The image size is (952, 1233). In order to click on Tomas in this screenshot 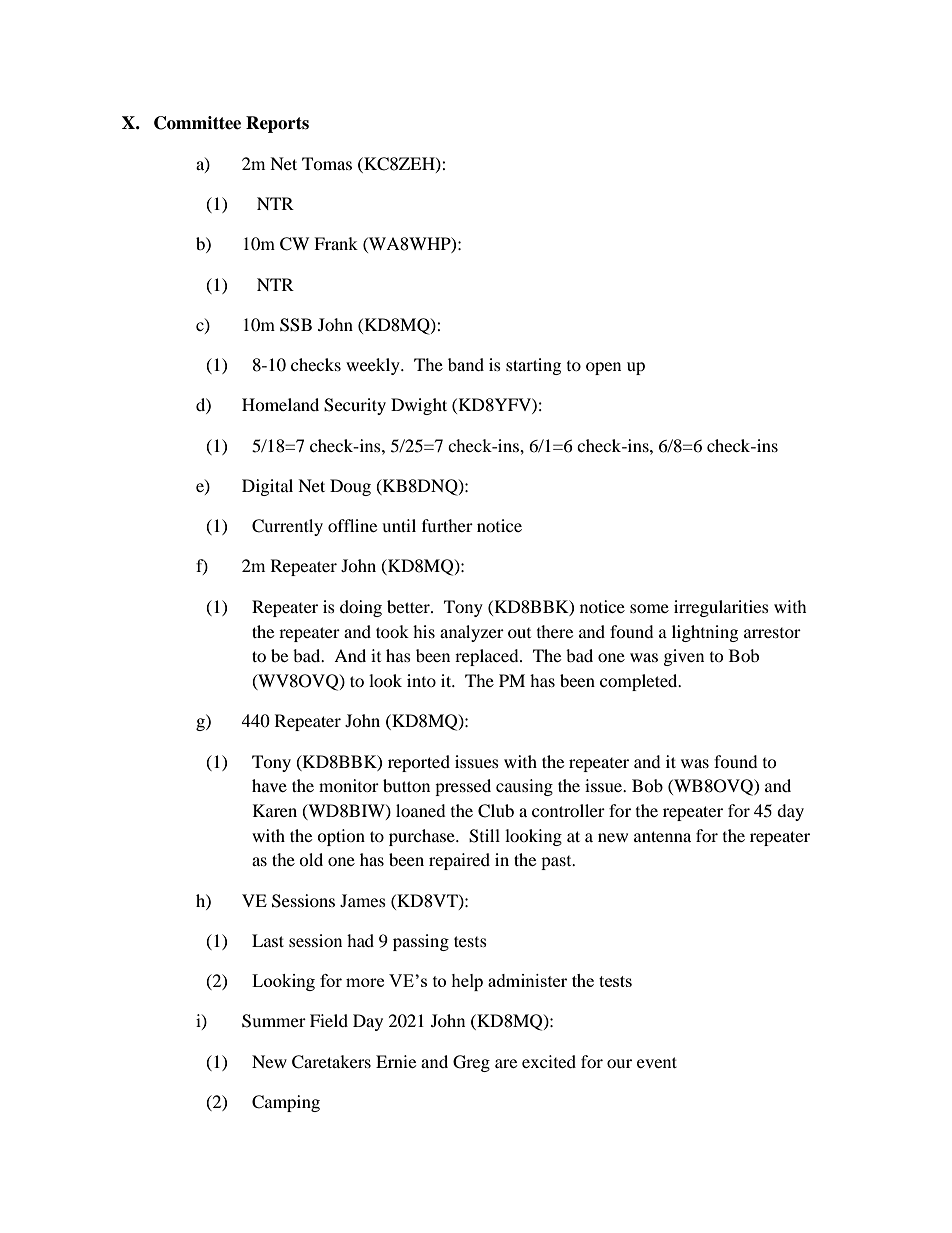, I will do `click(327, 163)`.
